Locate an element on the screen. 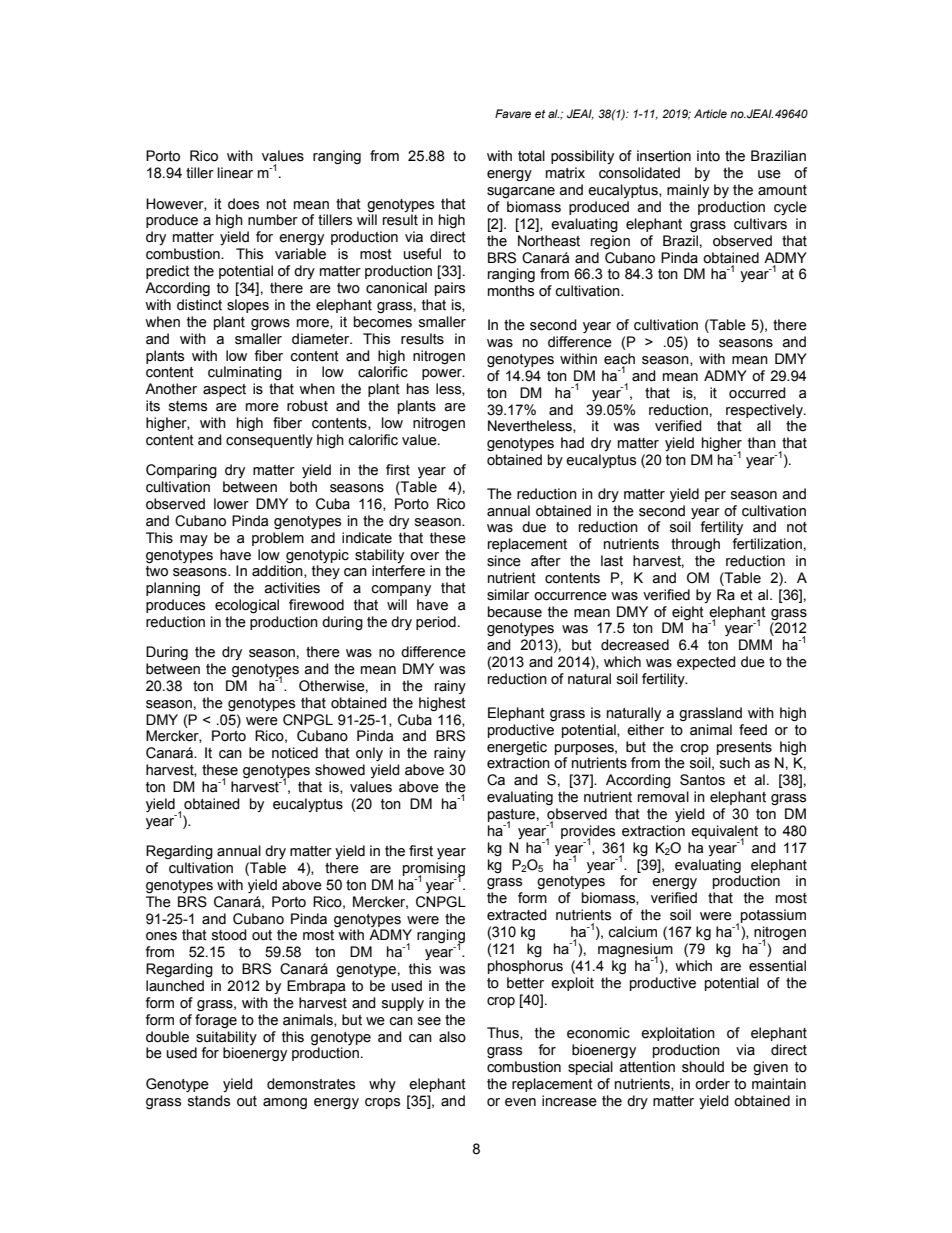 The width and height of the screenshot is (952, 1233). promising is located at coordinates (434, 870).
